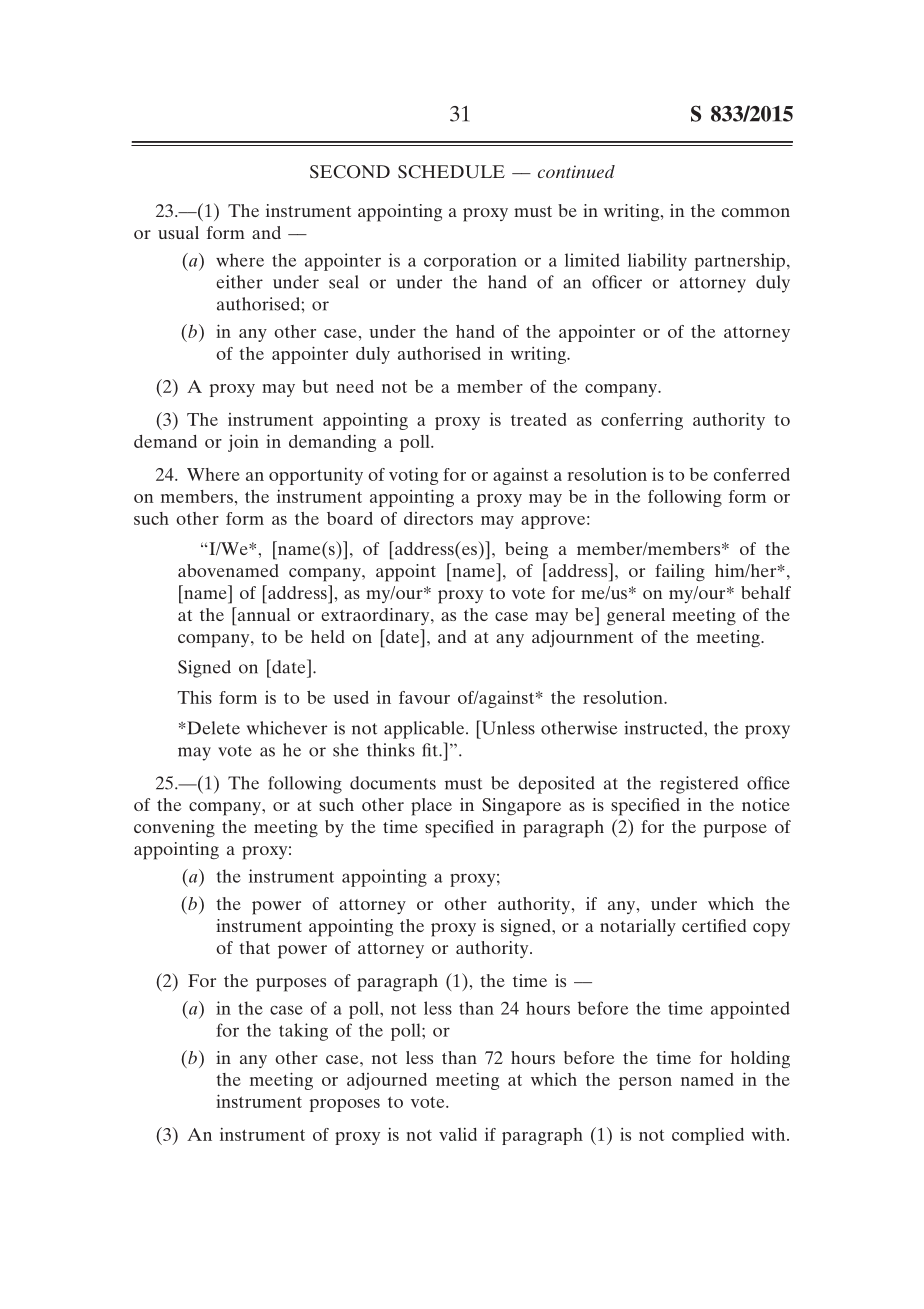  Describe the element at coordinates (424, 697) in the document. I see `favour` at that location.
